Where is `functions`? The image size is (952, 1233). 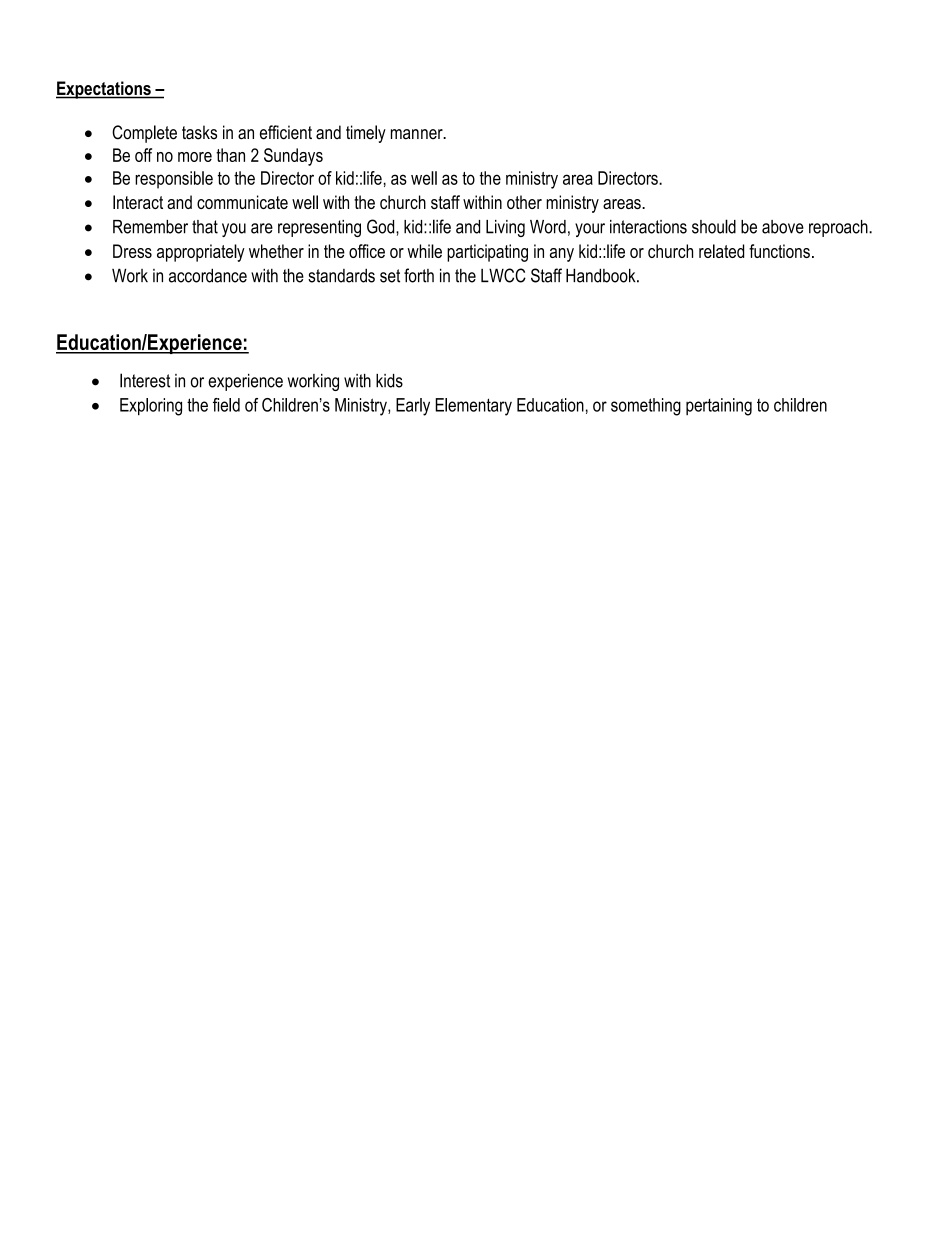
functions is located at coordinates (779, 251).
